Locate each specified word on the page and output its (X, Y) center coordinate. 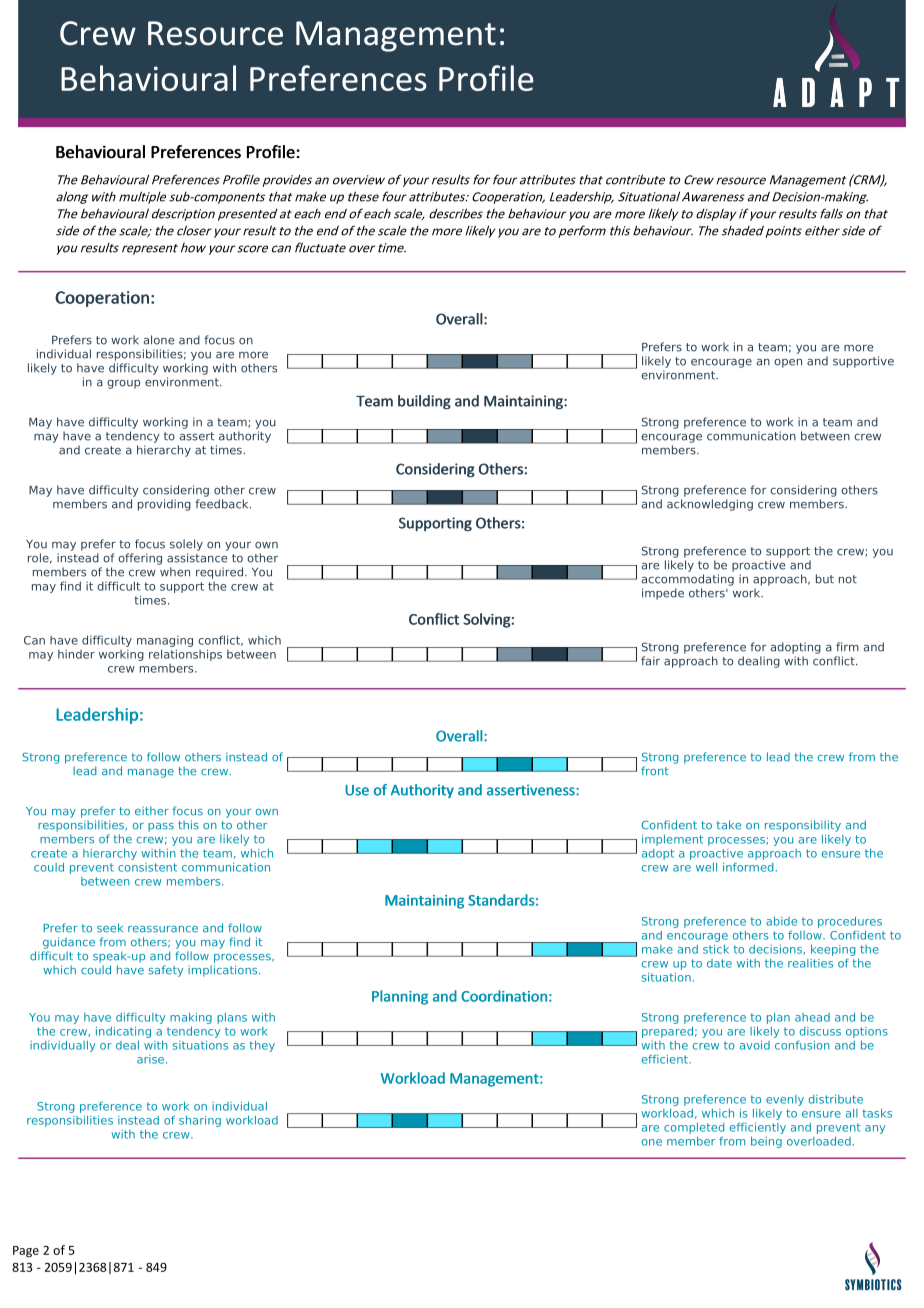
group (123, 384)
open (788, 363)
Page (26, 1252)
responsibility (803, 826)
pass (161, 827)
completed (694, 1128)
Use (357, 790)
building (424, 402)
